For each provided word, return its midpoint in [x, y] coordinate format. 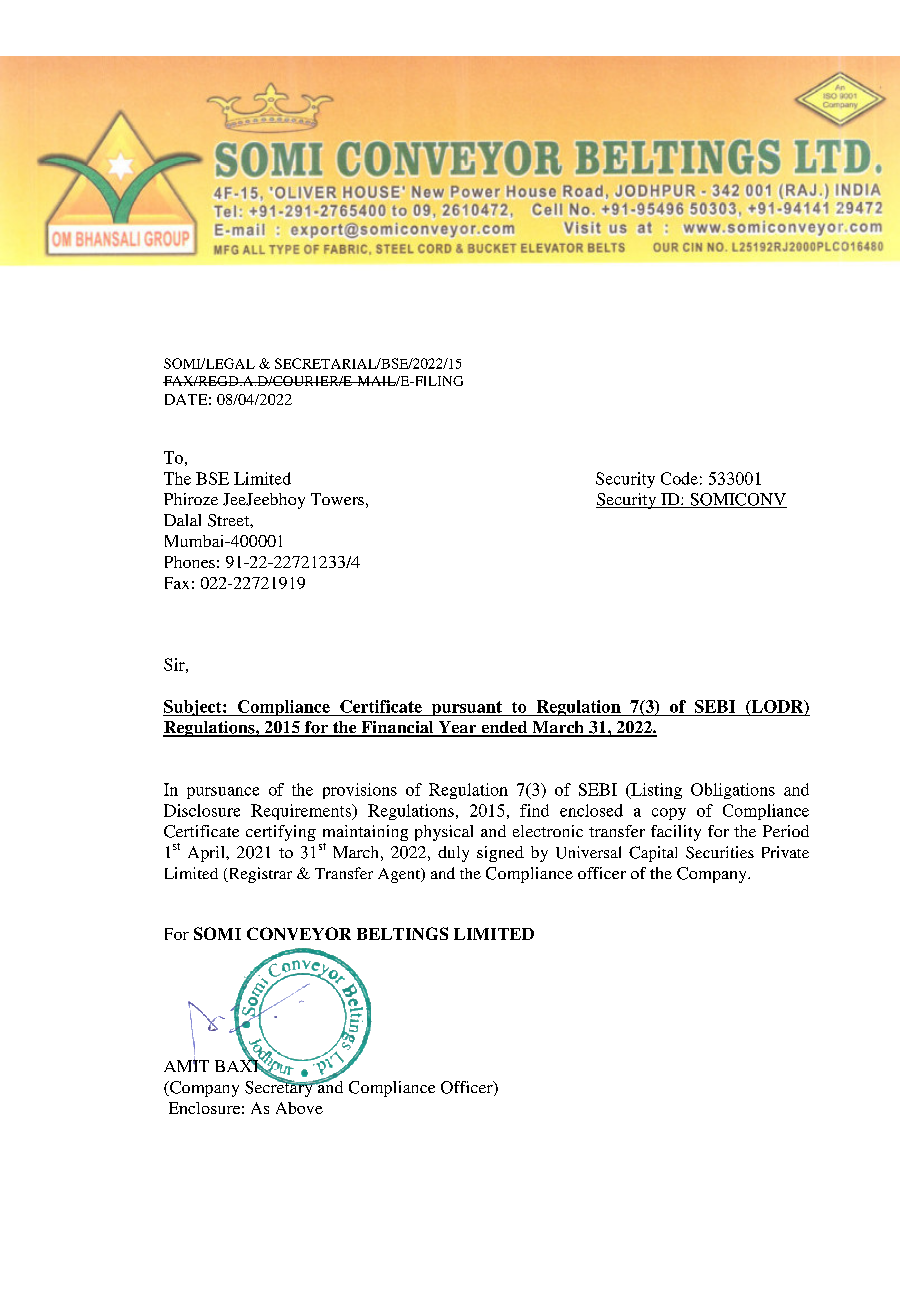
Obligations [733, 791]
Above [299, 1108]
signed [500, 854]
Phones [190, 562]
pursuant [466, 708]
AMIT [186, 1065]
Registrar [259, 875]
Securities [720, 852]
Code [679, 478]
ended [504, 728]
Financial [397, 728]
